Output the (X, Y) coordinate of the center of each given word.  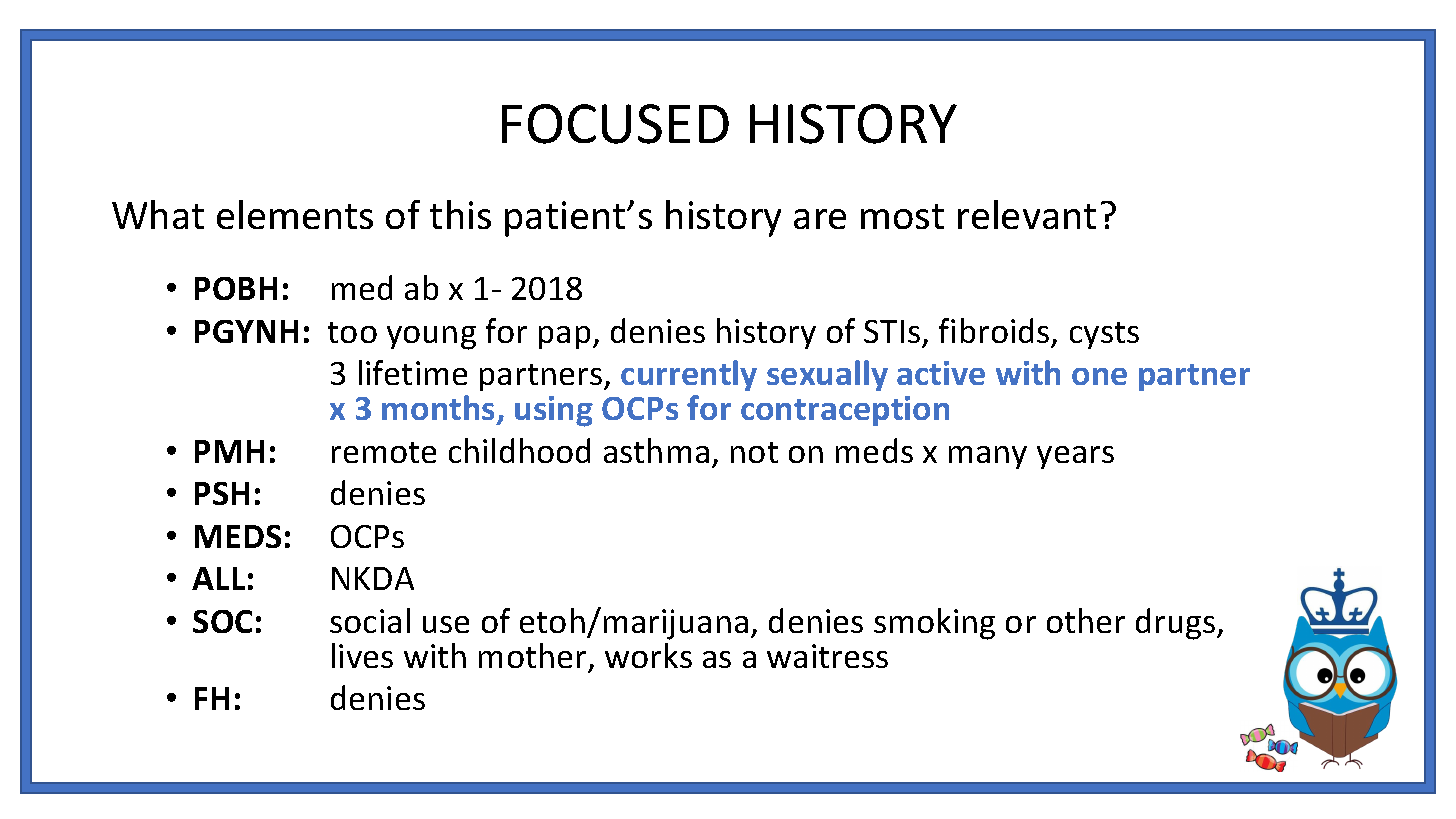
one (1099, 376)
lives (362, 655)
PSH (222, 493)
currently (689, 375)
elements (295, 214)
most (902, 216)
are (820, 219)
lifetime (413, 372)
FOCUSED (615, 124)
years (1075, 457)
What (158, 214)
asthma (656, 450)
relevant (1027, 214)
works (648, 655)
